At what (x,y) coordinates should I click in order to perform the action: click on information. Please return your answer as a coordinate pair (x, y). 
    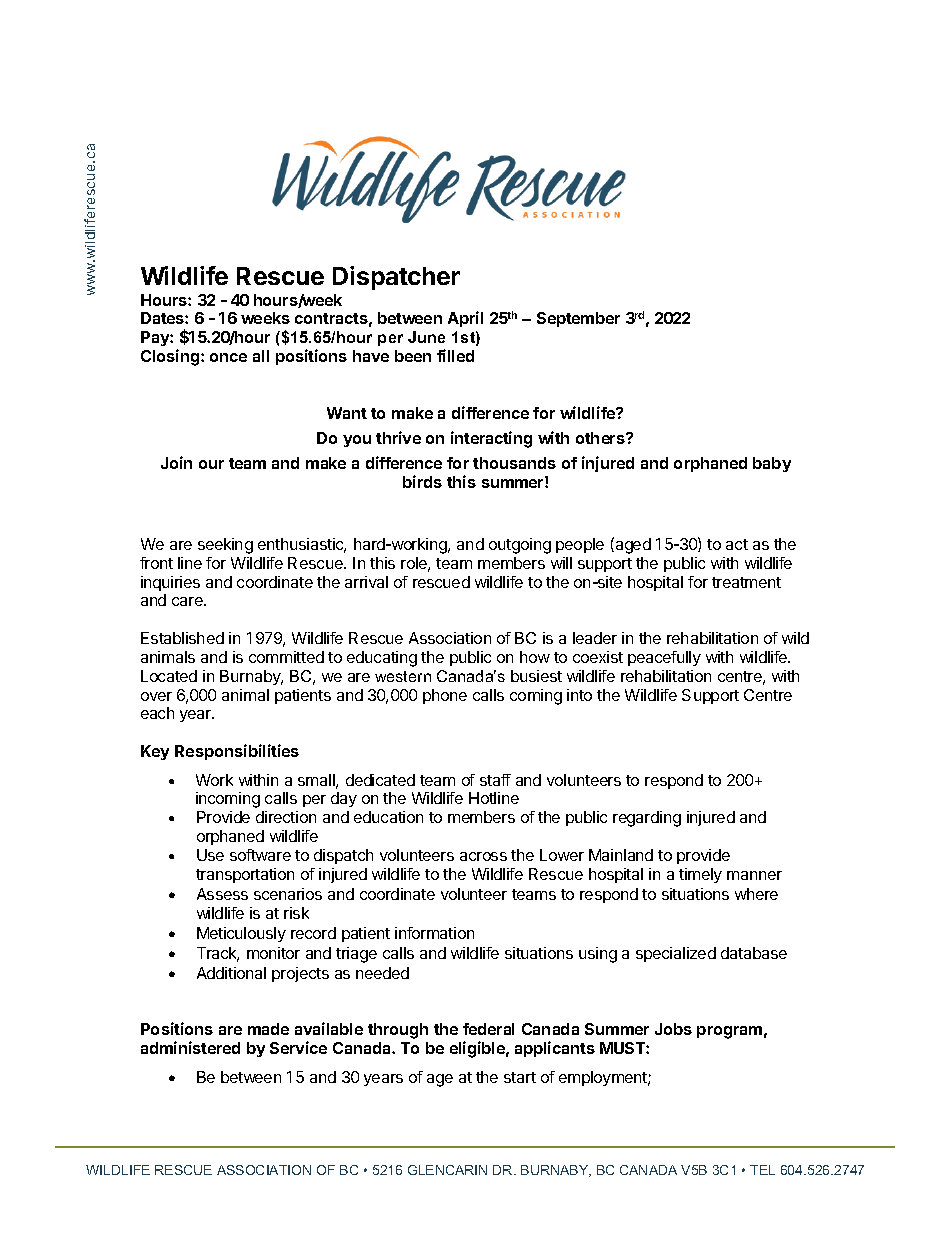
    Looking at the image, I should click on (434, 933).
